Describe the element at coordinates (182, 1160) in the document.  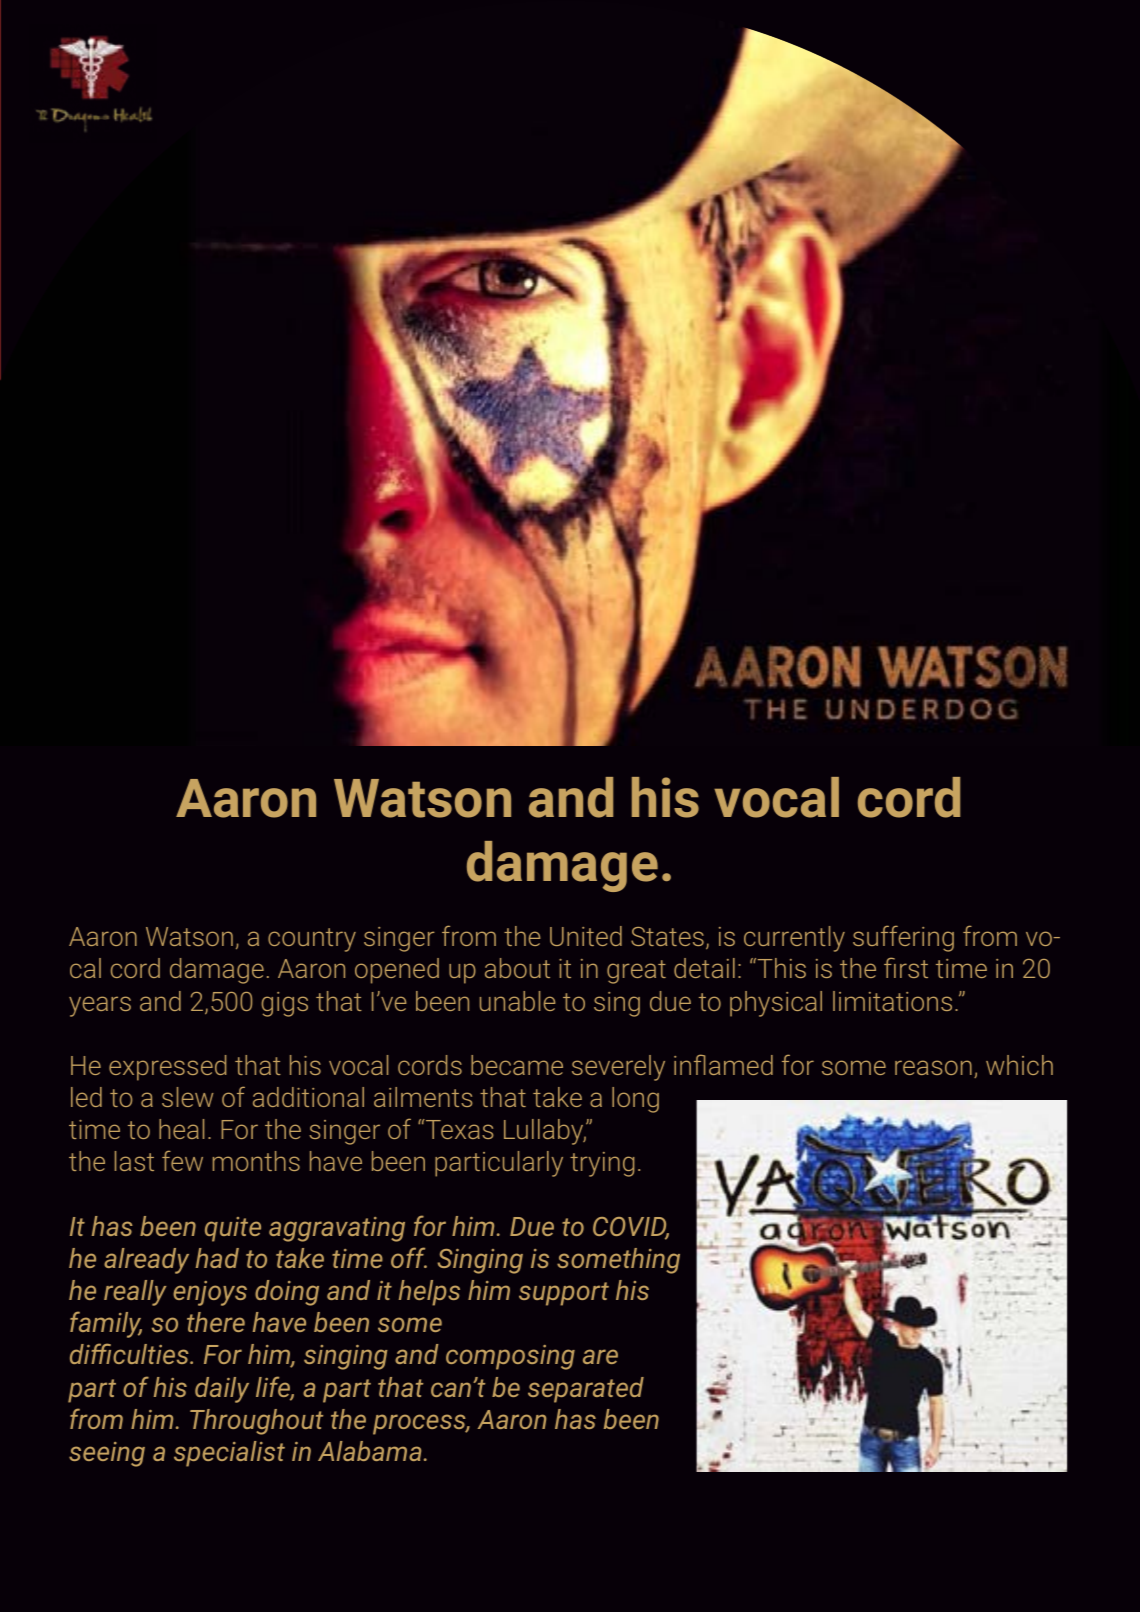
I see `few` at that location.
